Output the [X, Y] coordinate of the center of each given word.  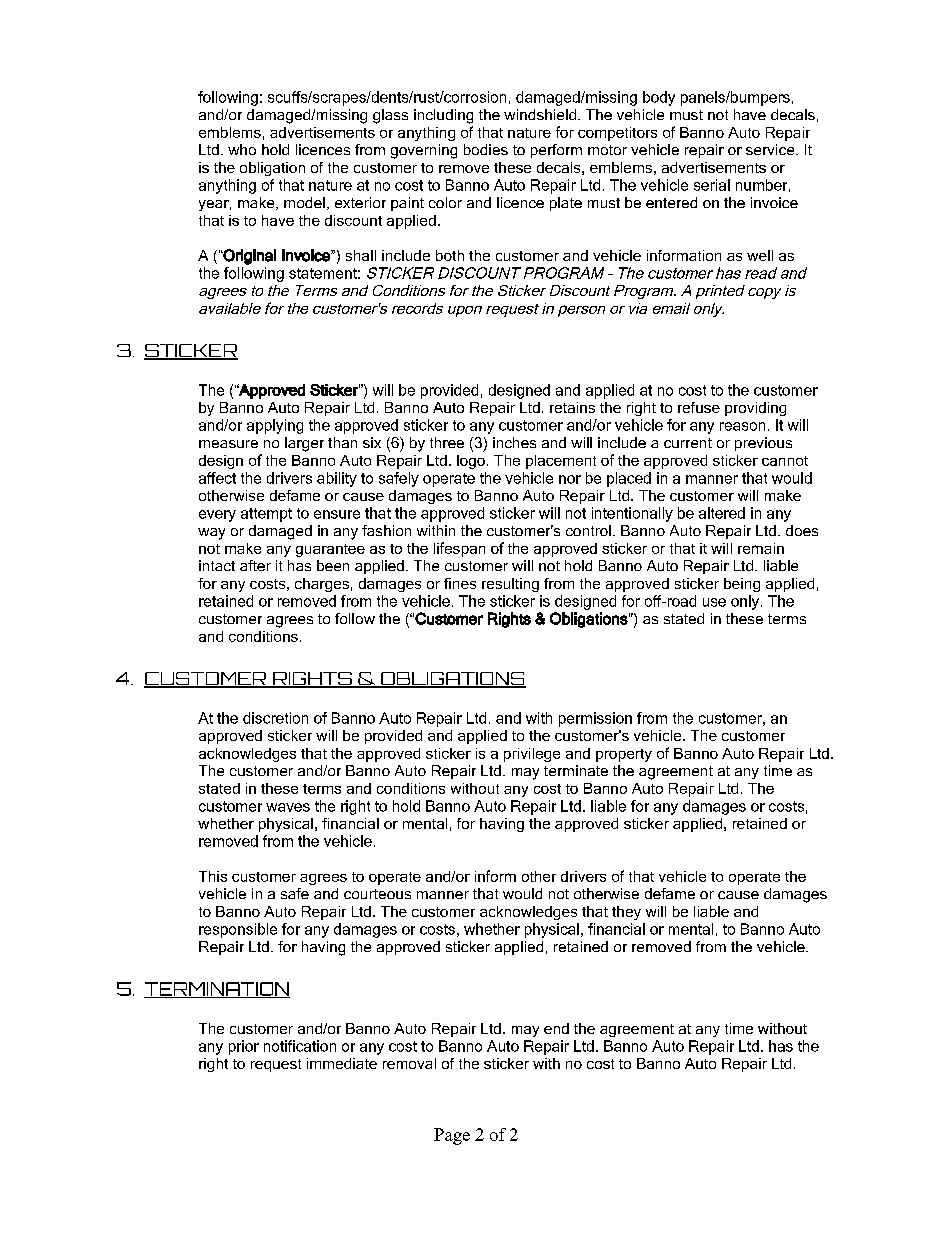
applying [275, 426]
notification [300, 1046]
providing [755, 409]
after [255, 565]
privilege [532, 755]
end [556, 1028]
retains [572, 407]
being [742, 585]
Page [452, 1136]
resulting [510, 585]
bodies [486, 149]
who [242, 149]
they [626, 913]
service [771, 149]
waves [288, 807]
